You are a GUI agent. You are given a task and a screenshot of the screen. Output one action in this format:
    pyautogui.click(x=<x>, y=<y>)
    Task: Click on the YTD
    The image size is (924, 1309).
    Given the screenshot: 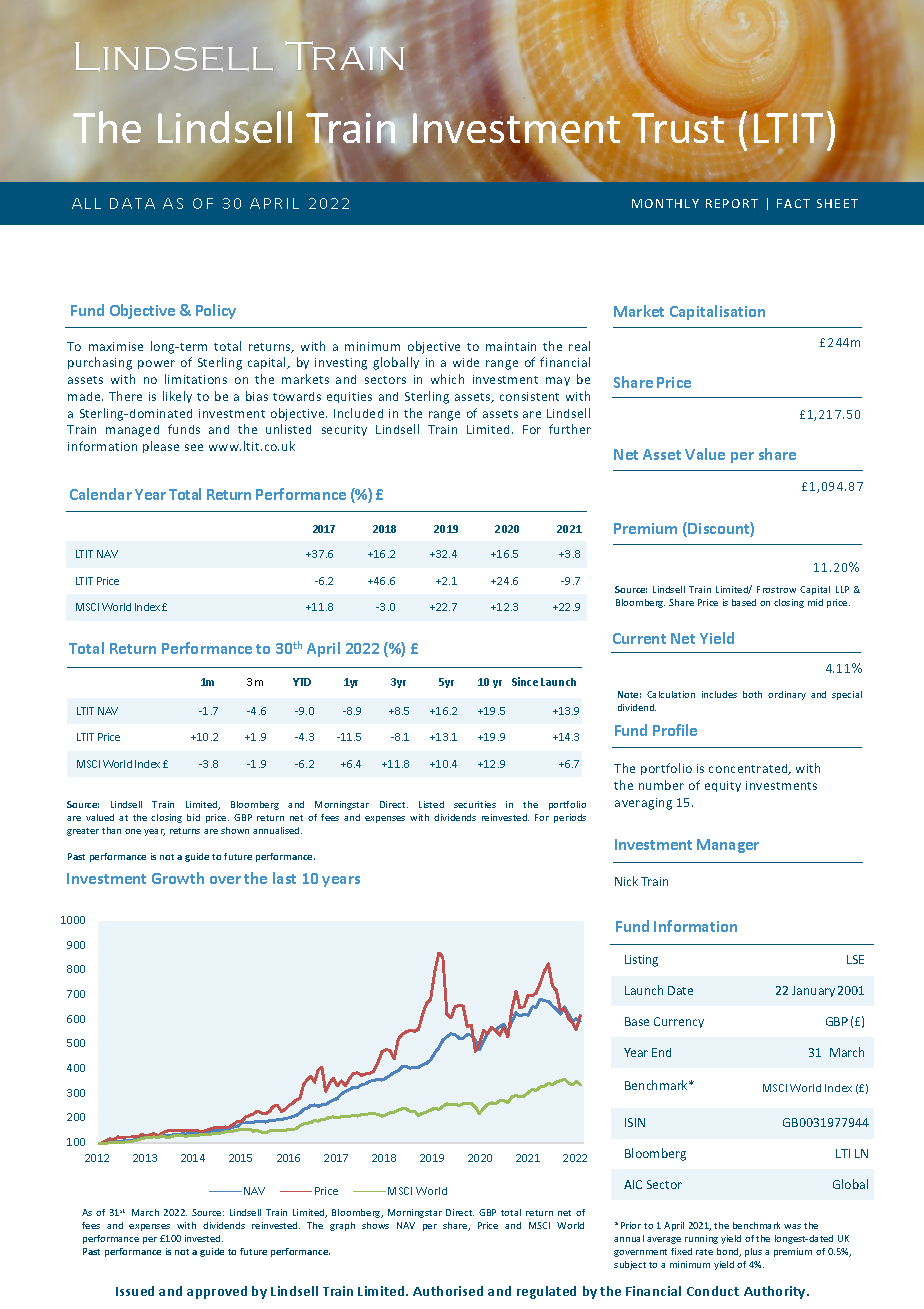 What is the action you would take?
    pyautogui.click(x=302, y=682)
